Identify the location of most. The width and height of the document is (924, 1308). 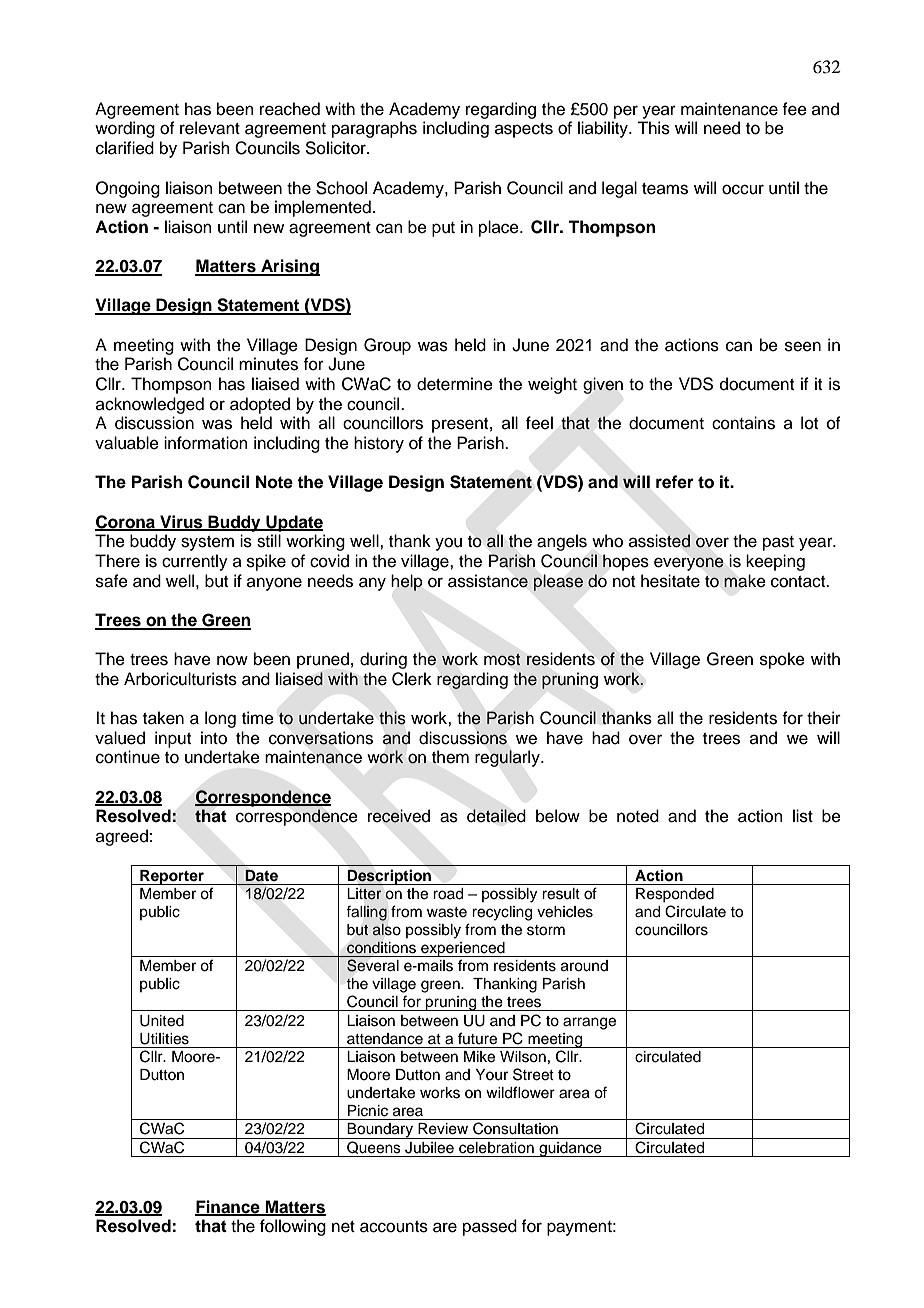
(502, 660).
